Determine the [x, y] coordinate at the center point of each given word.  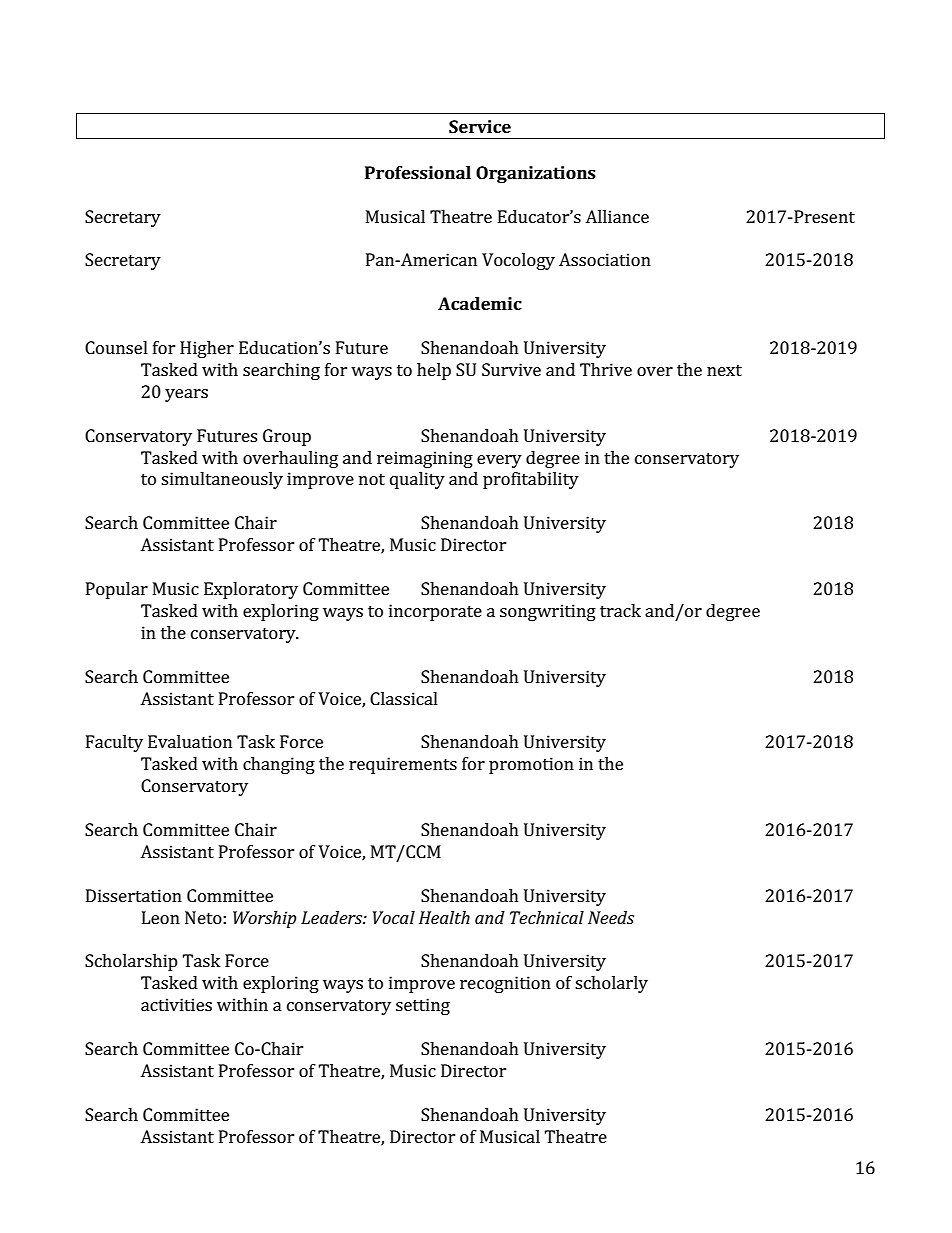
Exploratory [251, 590]
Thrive [606, 369]
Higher [207, 349]
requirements [403, 765]
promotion [531, 765]
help [434, 371]
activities [176, 1004]
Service [480, 126]
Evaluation [190, 741]
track [620, 610]
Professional [418, 172]
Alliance [617, 216]
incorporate [435, 612]
